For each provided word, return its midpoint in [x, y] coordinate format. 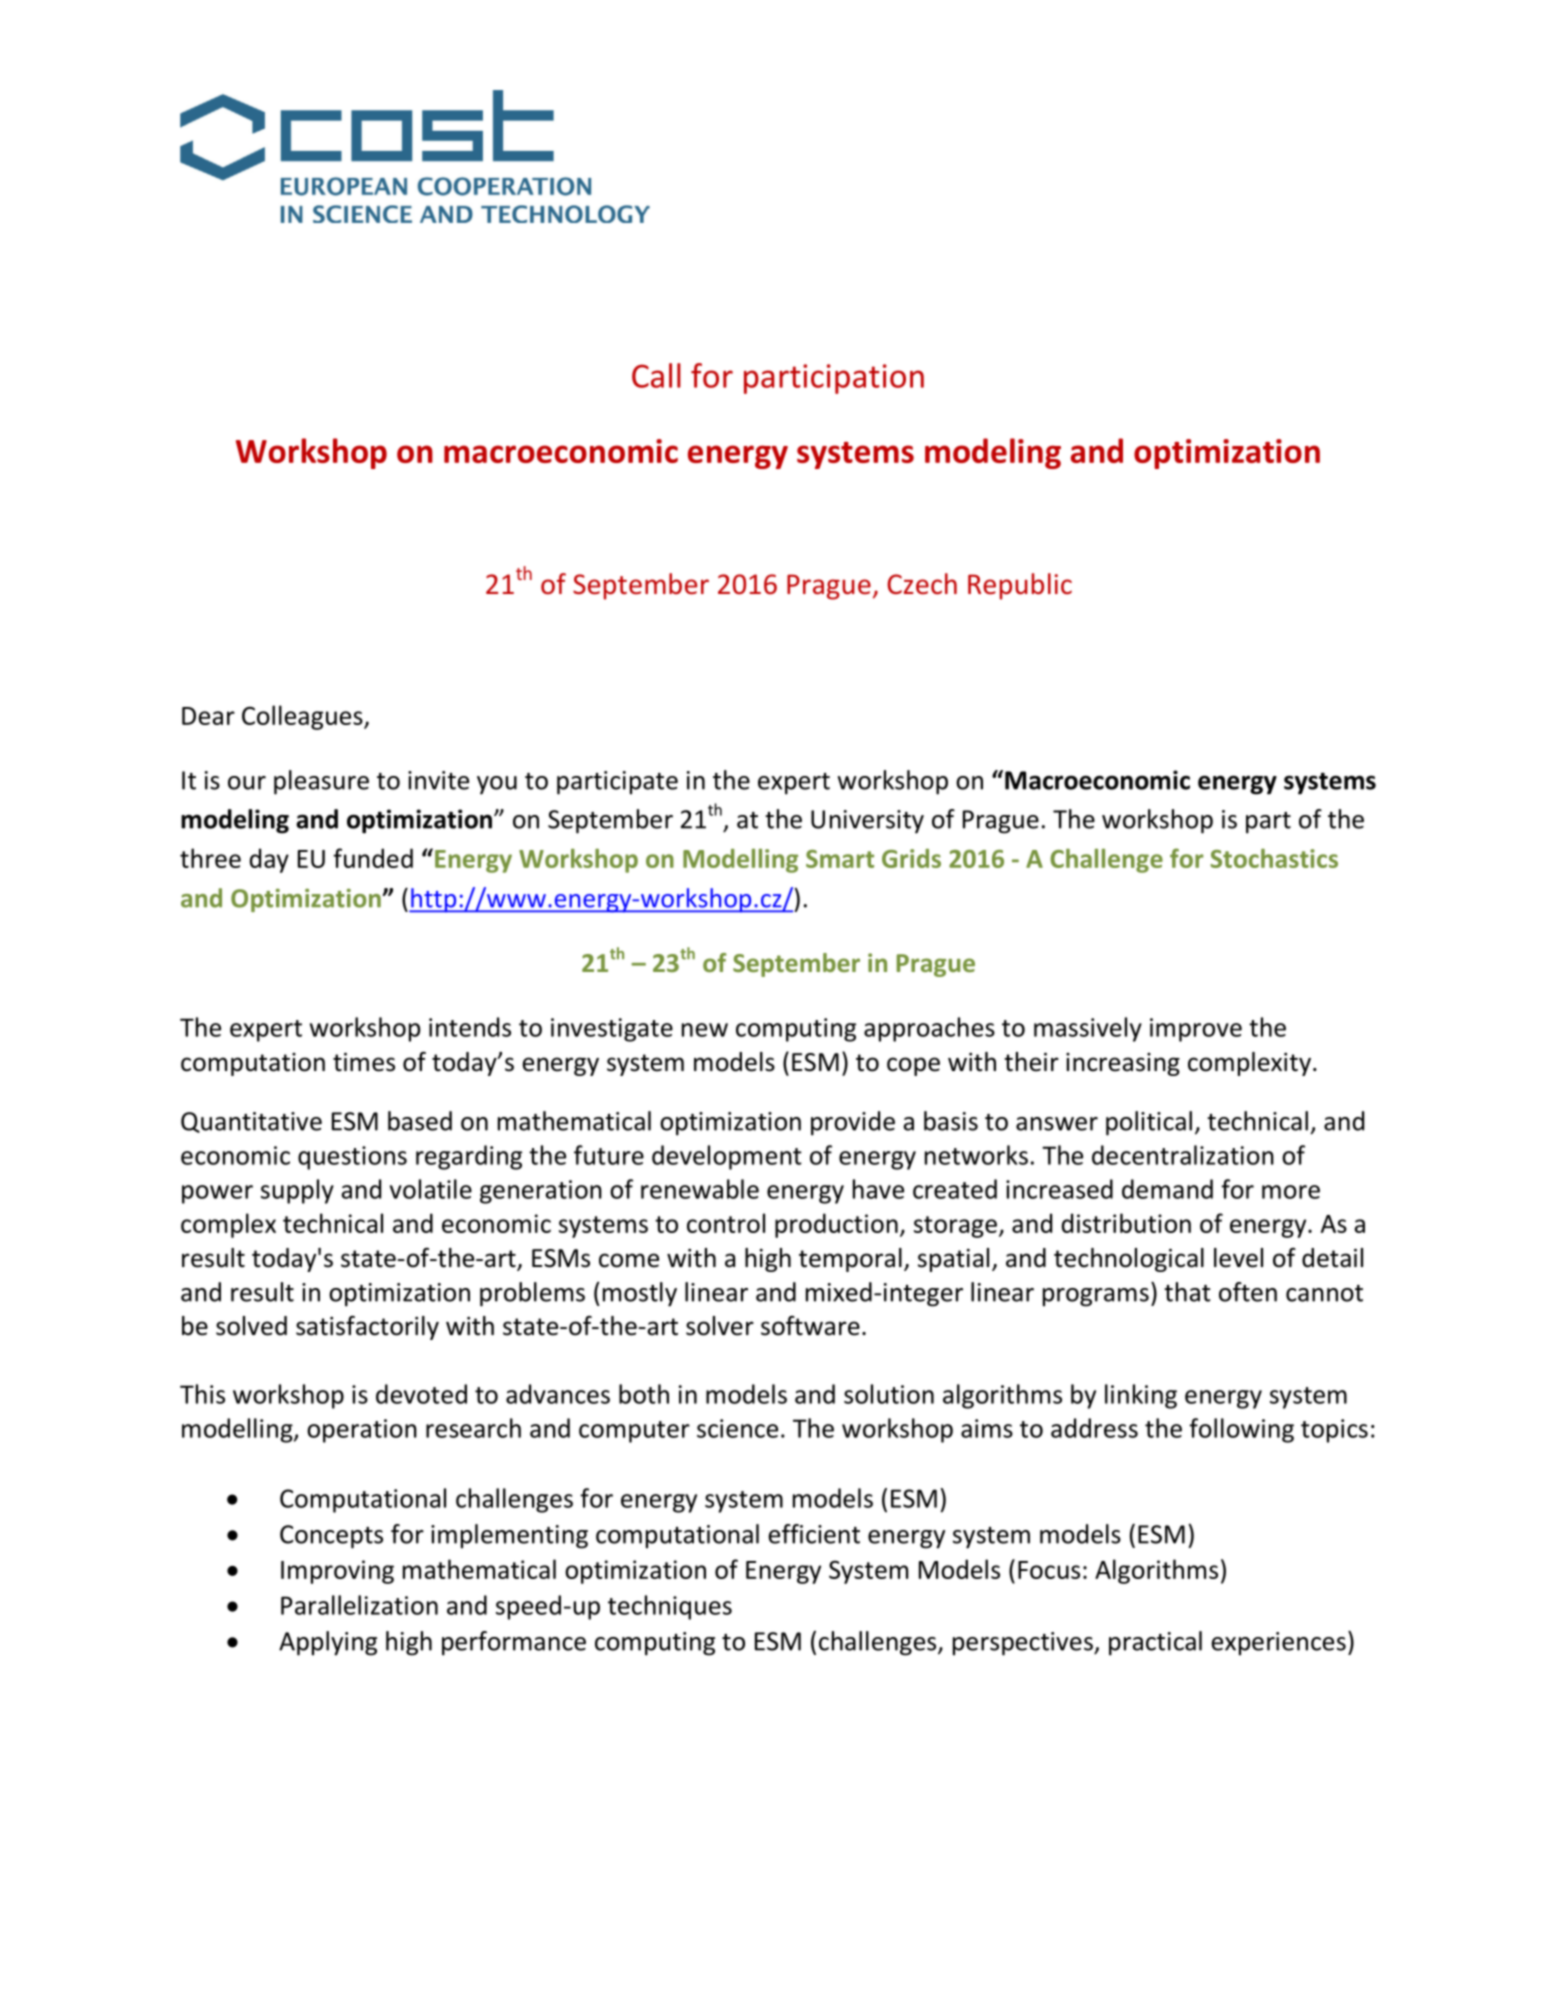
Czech [922, 584]
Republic [1020, 586]
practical [1155, 1643]
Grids [911, 858]
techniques [670, 1607]
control [726, 1223]
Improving [337, 1572]
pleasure [321, 782]
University [867, 822]
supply [297, 1191]
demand [1167, 1189]
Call [656, 375]
